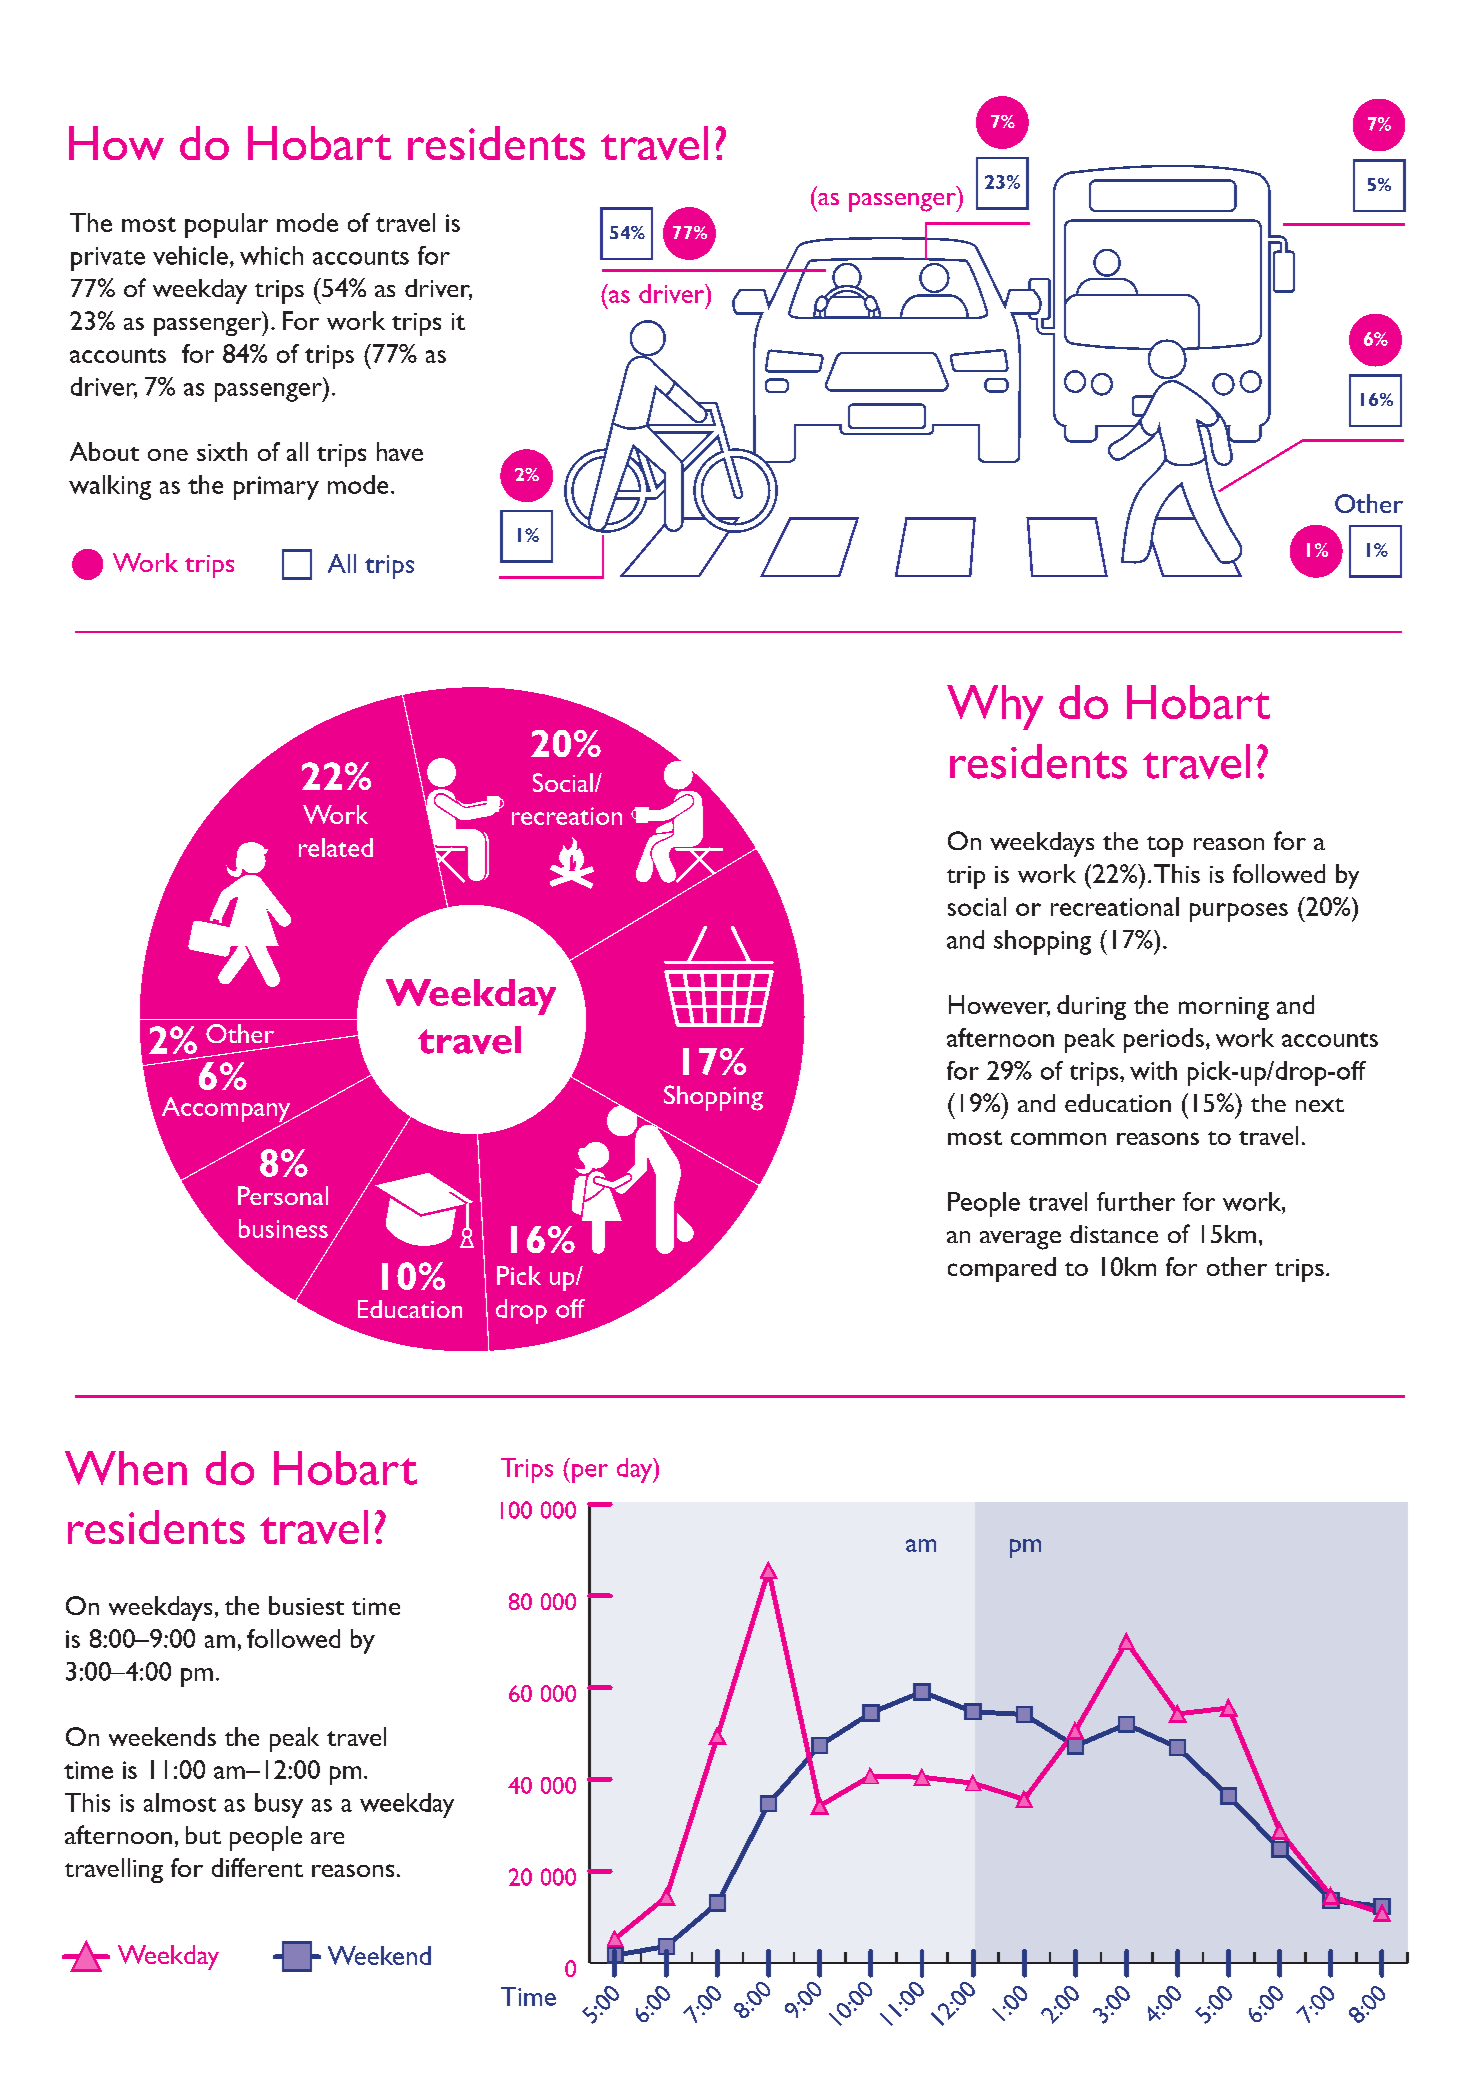 The image size is (1477, 2088). I want to click on primary, so click(276, 488).
